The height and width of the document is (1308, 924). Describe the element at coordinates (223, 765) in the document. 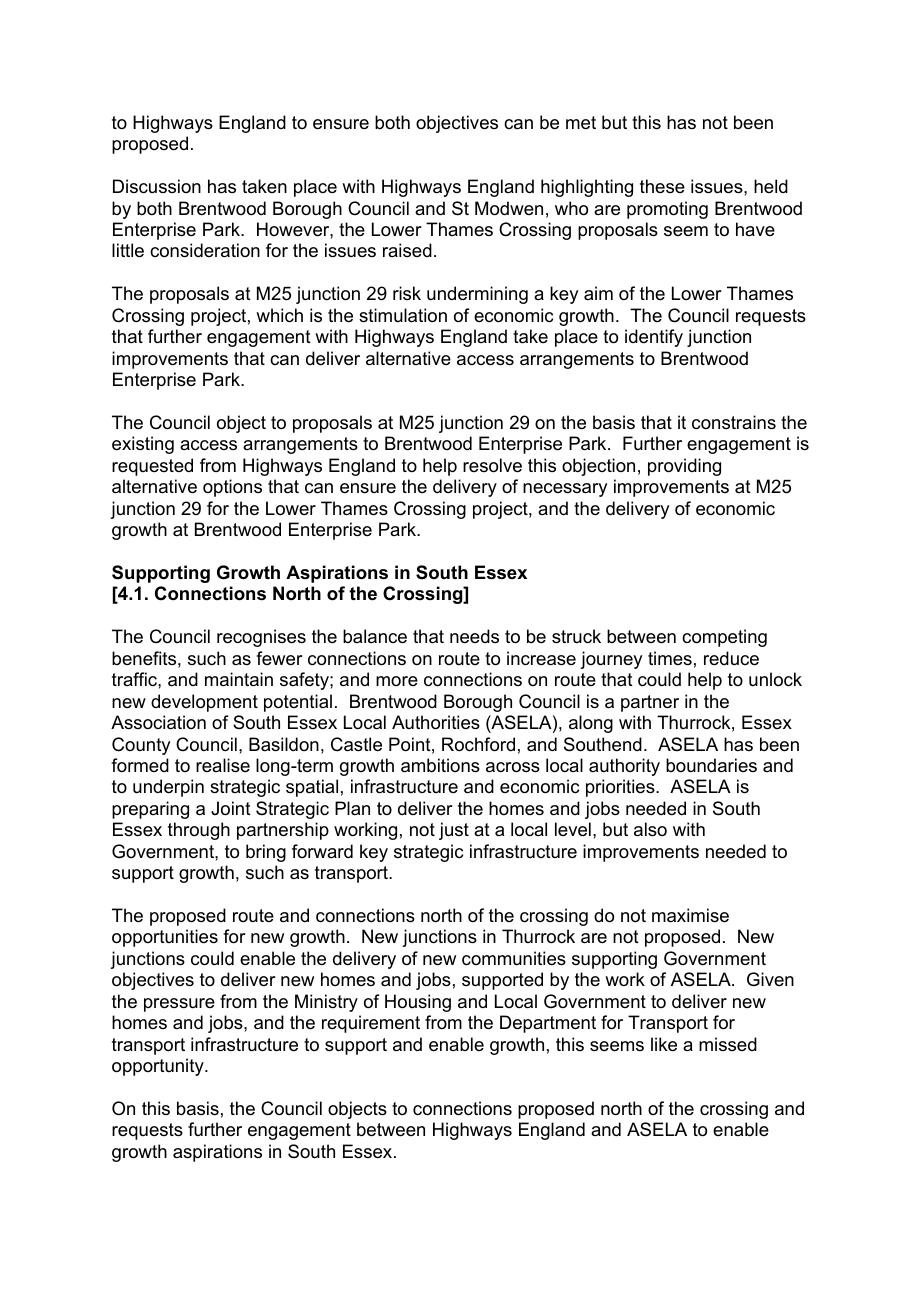

I see `realise` at that location.
